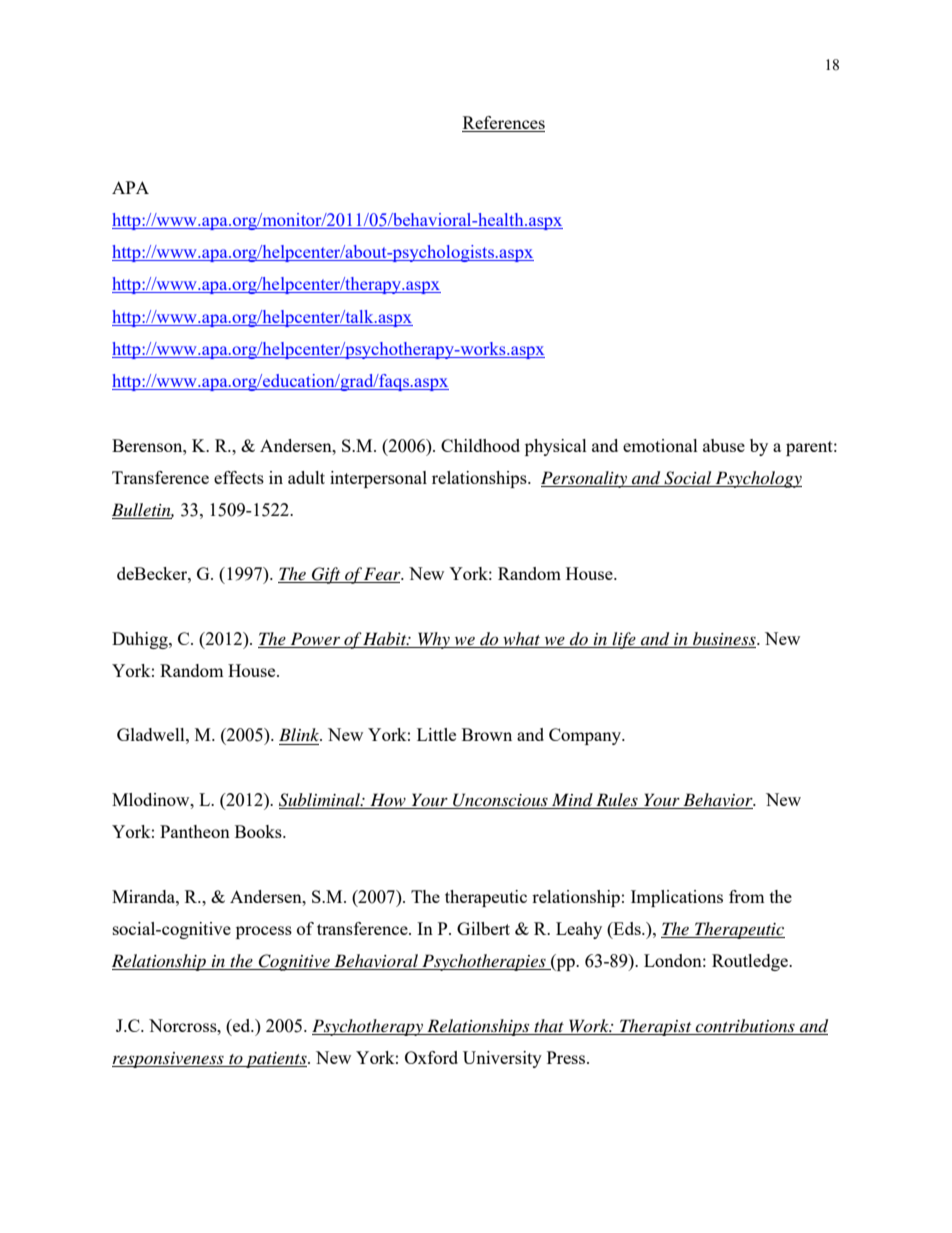  I want to click on Norcross, so click(184, 1025).
